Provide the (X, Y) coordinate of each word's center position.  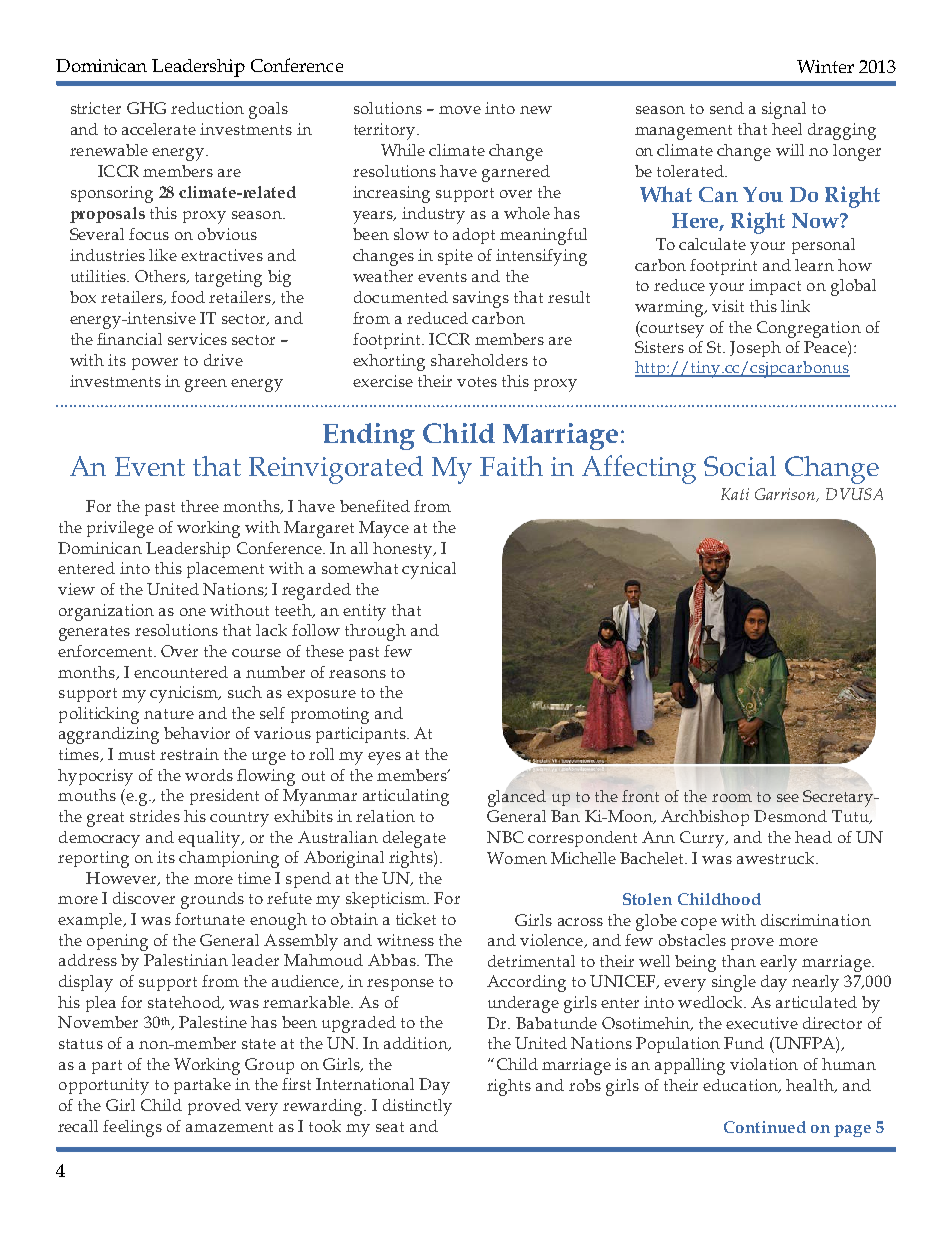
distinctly (417, 1107)
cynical (429, 570)
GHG (146, 108)
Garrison (786, 495)
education (741, 1086)
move (460, 110)
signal (784, 110)
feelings (132, 1128)
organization (106, 612)
